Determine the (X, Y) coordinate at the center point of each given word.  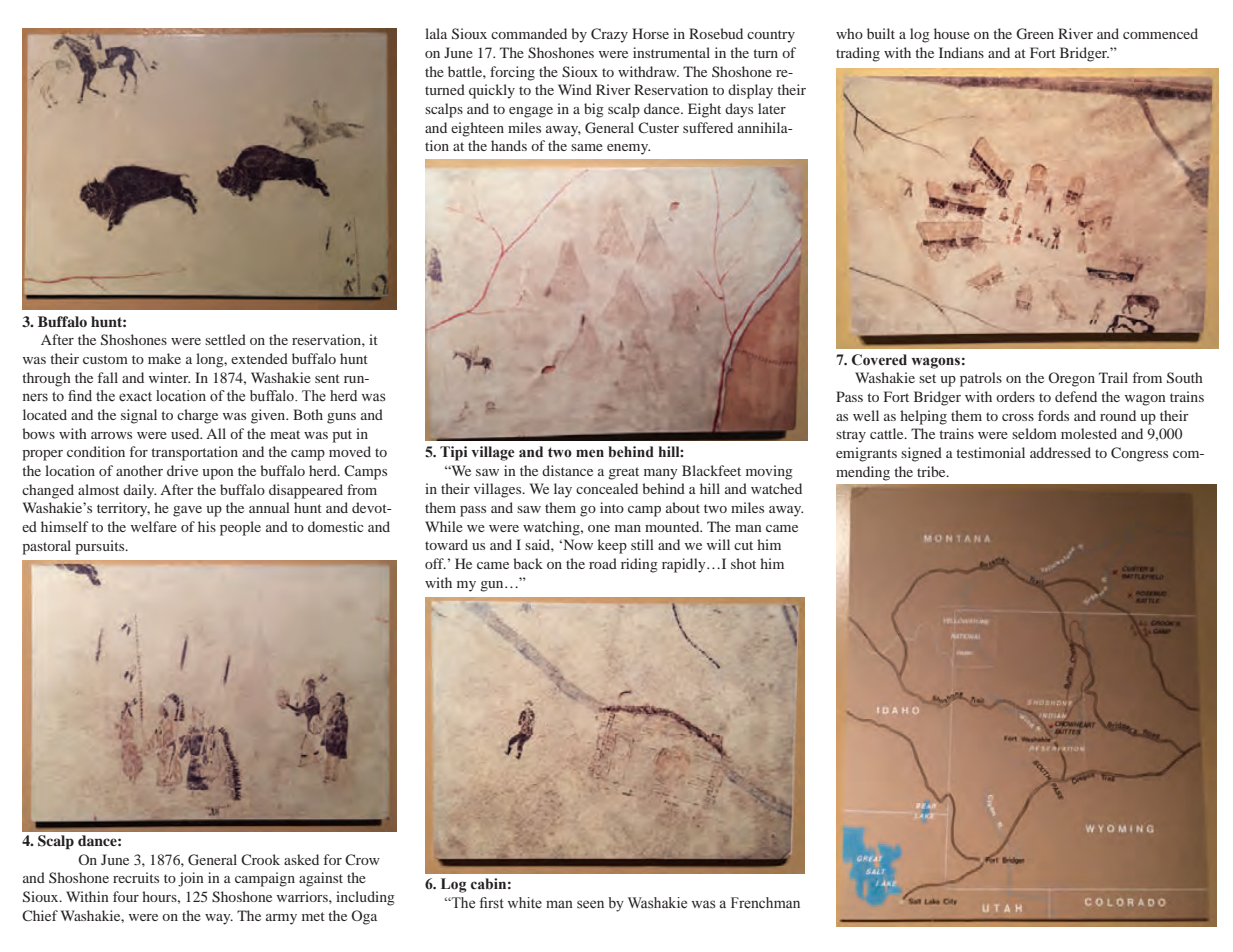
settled (225, 339)
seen (590, 904)
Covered (879, 360)
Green (1035, 34)
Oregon (1071, 379)
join (191, 879)
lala (436, 33)
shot (743, 563)
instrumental (671, 52)
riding (639, 565)
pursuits (101, 547)
